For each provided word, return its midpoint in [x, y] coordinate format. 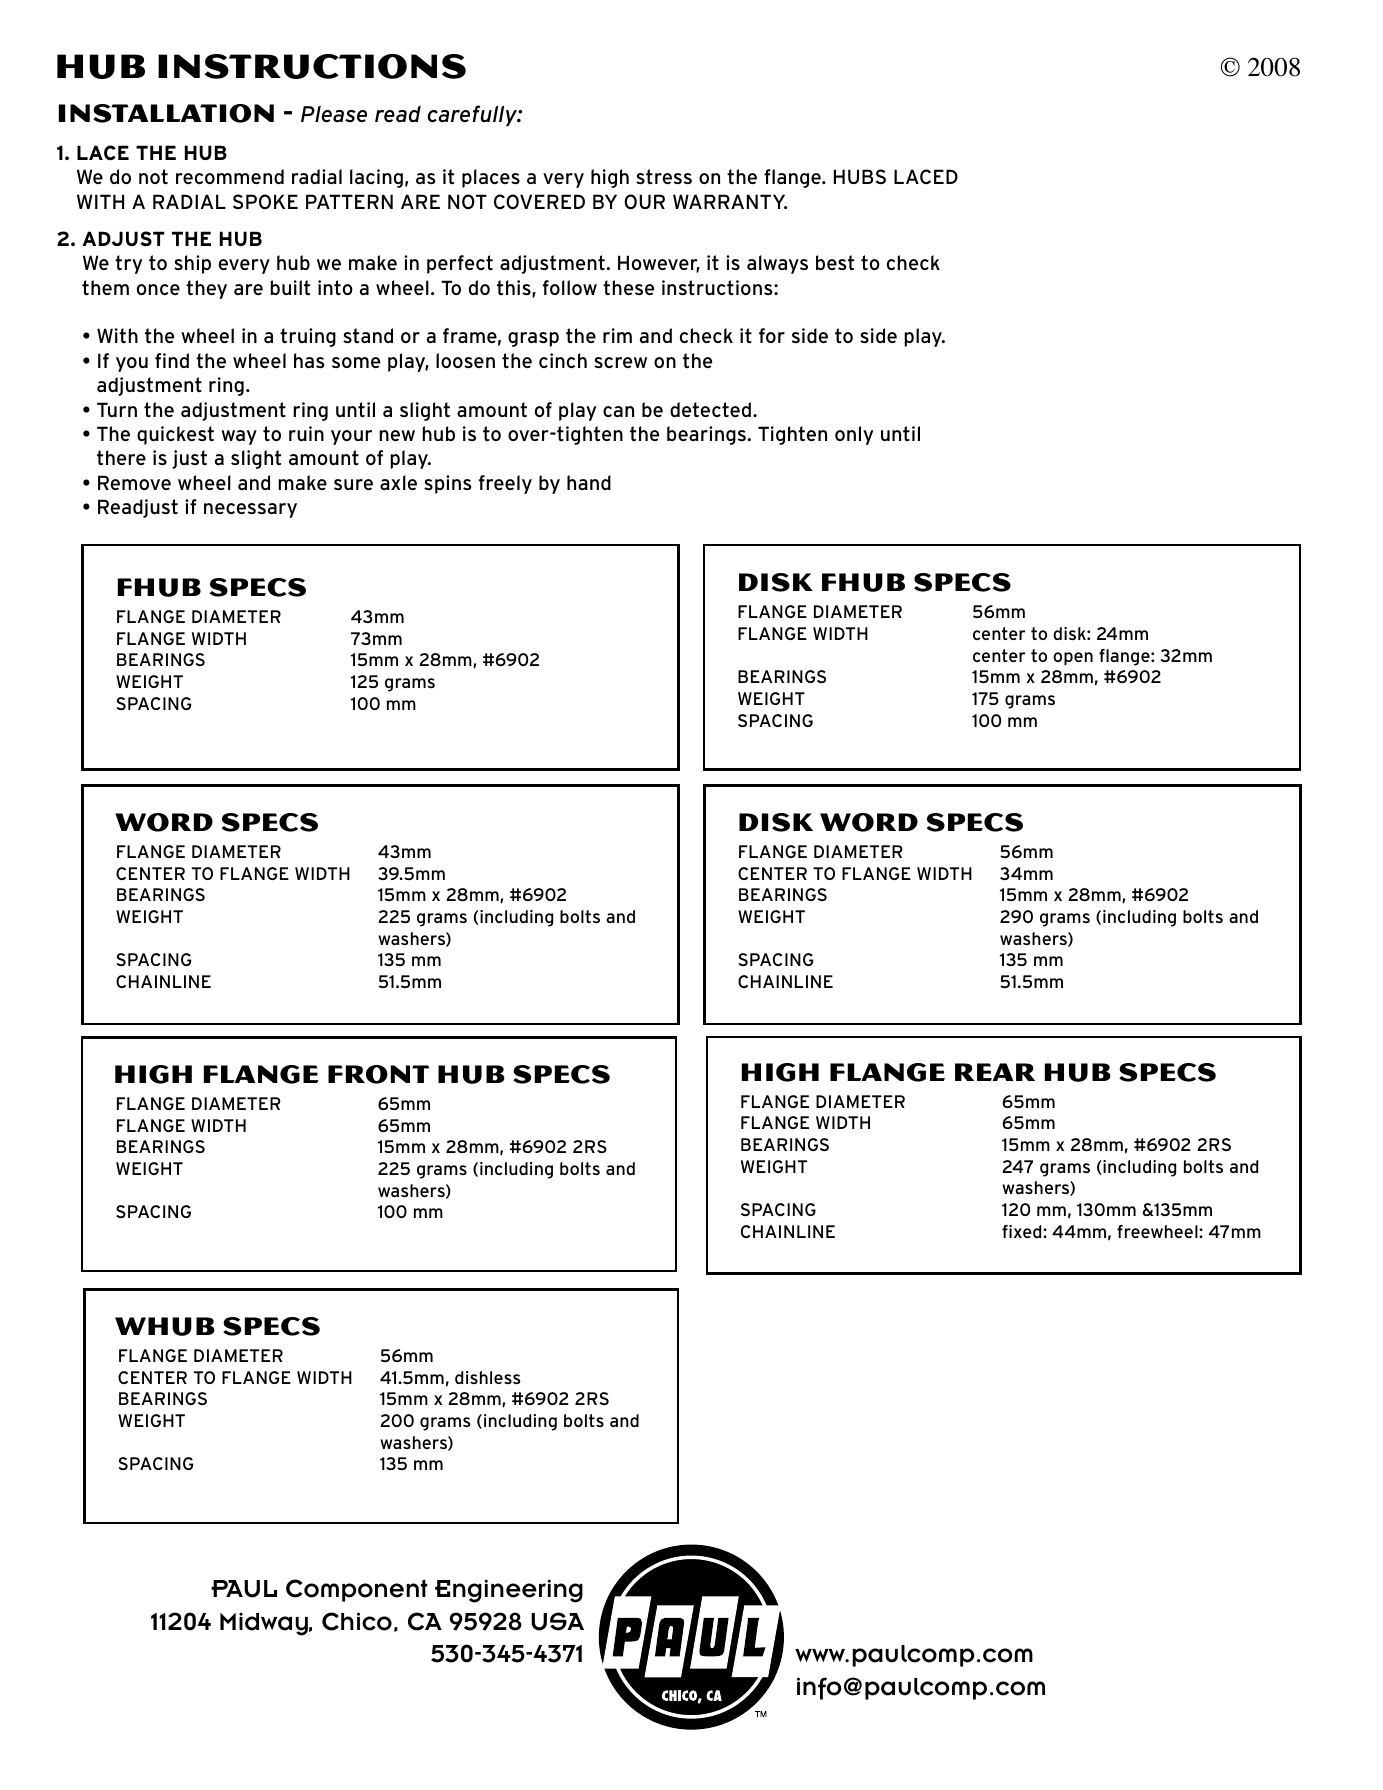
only [854, 435]
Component [357, 1590]
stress [664, 176]
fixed [1023, 1231]
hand [589, 482]
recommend [230, 176]
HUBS [860, 176]
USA [557, 1621]
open [1073, 658]
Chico [357, 1621]
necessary [250, 510]
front [378, 1074]
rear [995, 1072]
